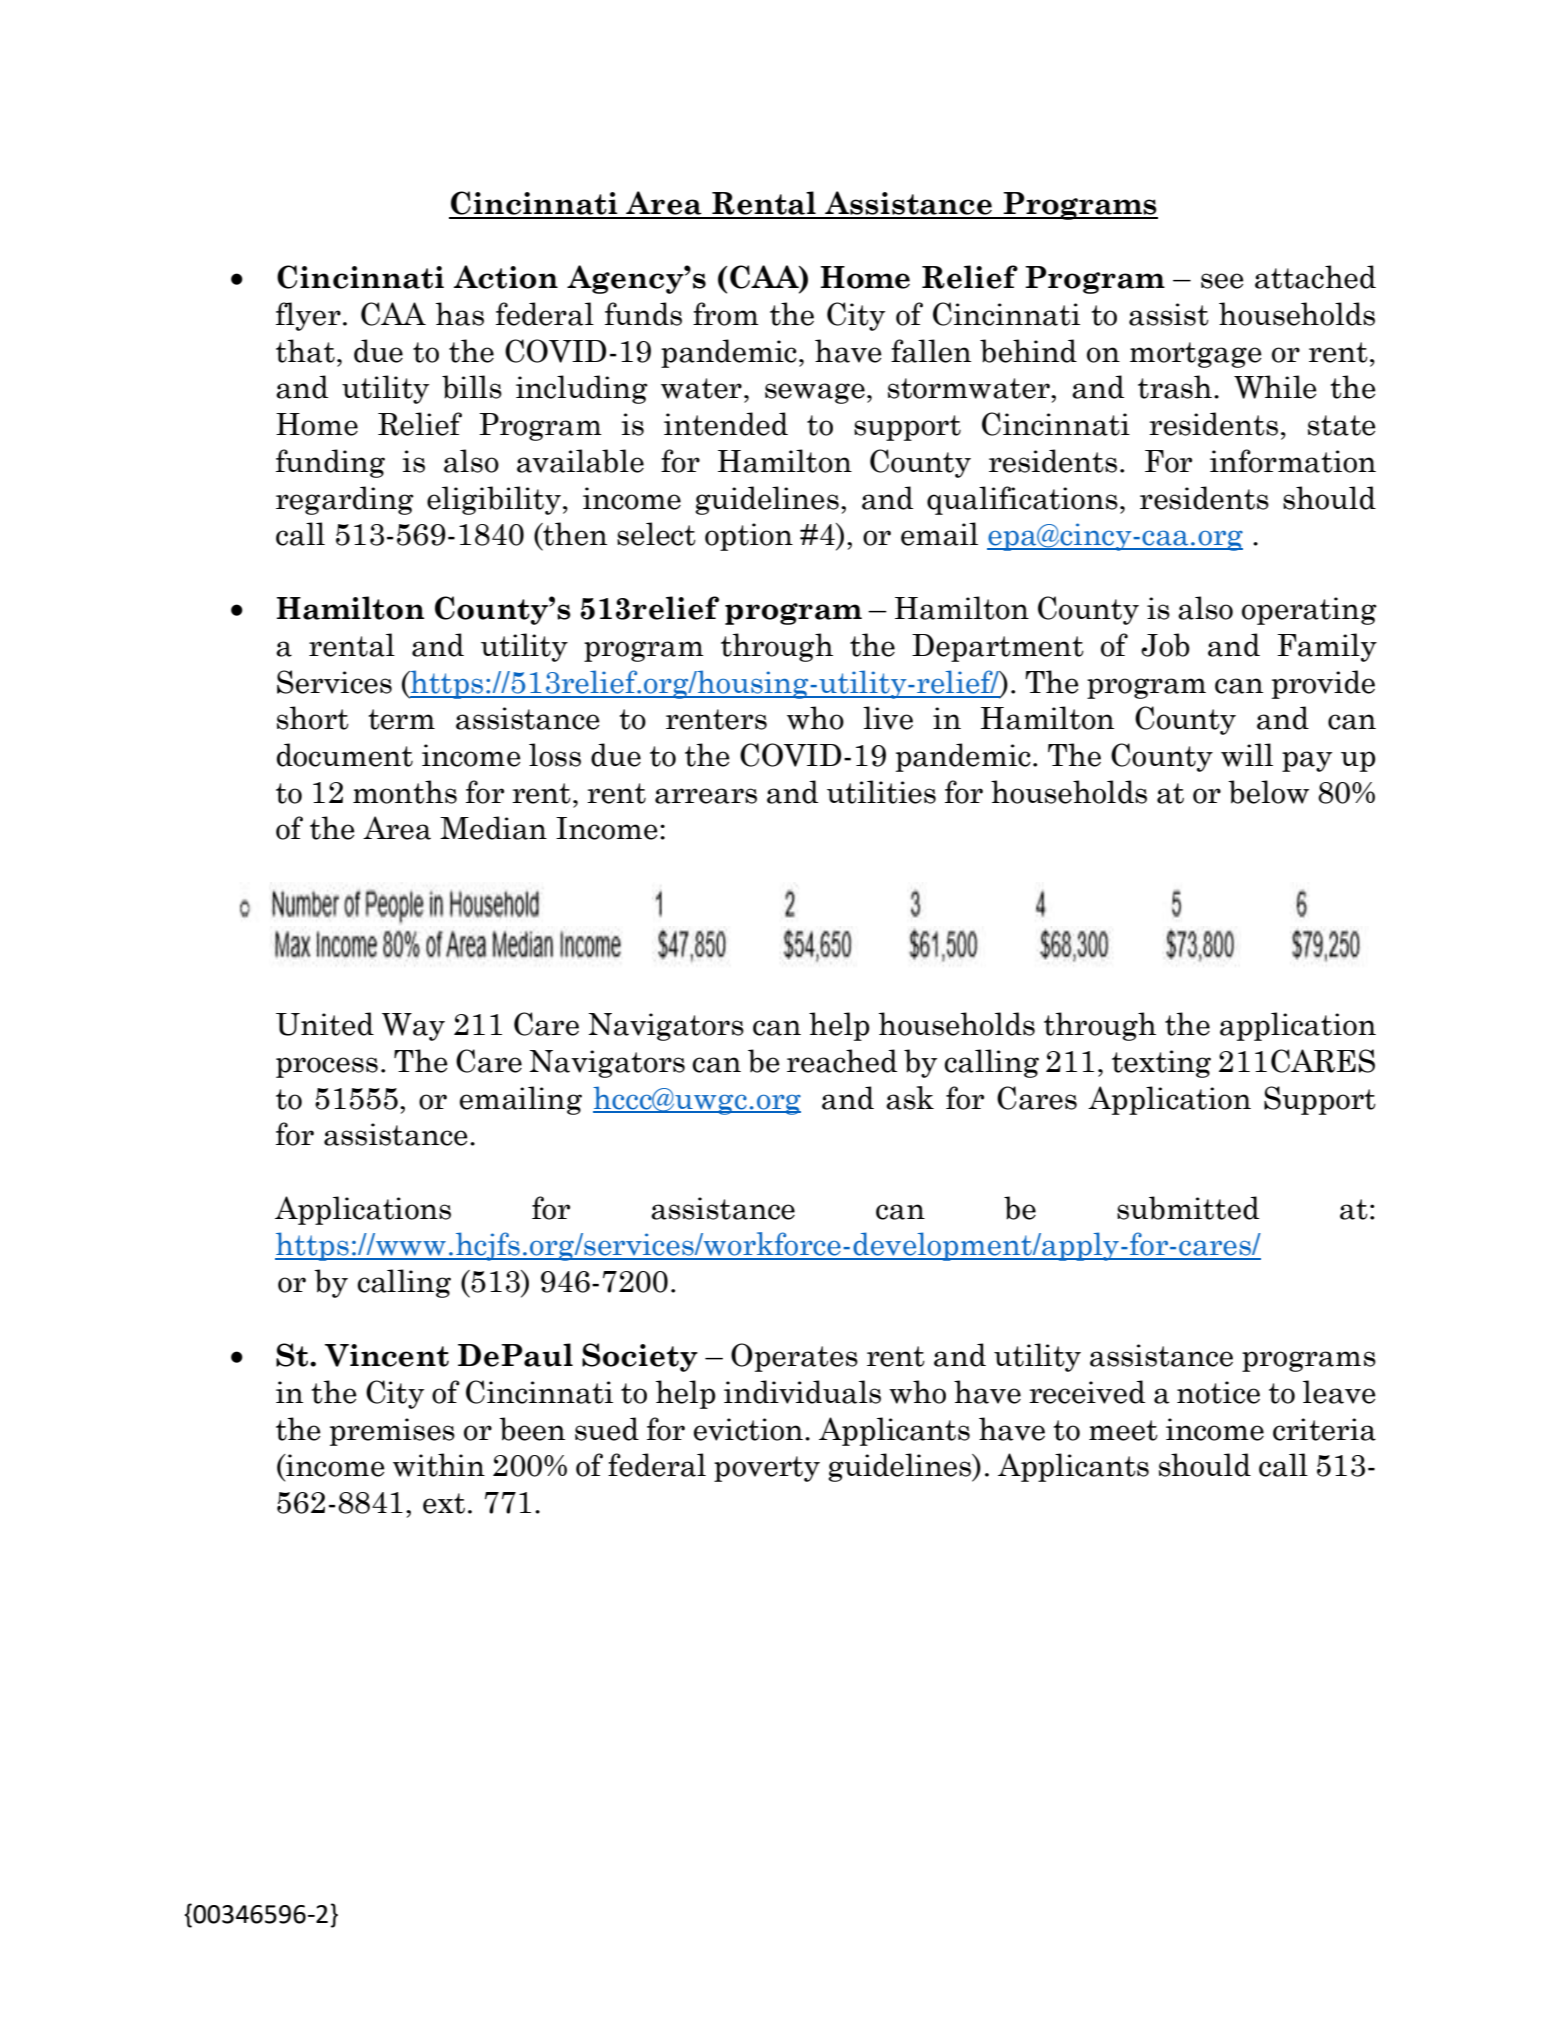  Describe the element at coordinates (1218, 1392) in the screenshot. I see `notice` at that location.
